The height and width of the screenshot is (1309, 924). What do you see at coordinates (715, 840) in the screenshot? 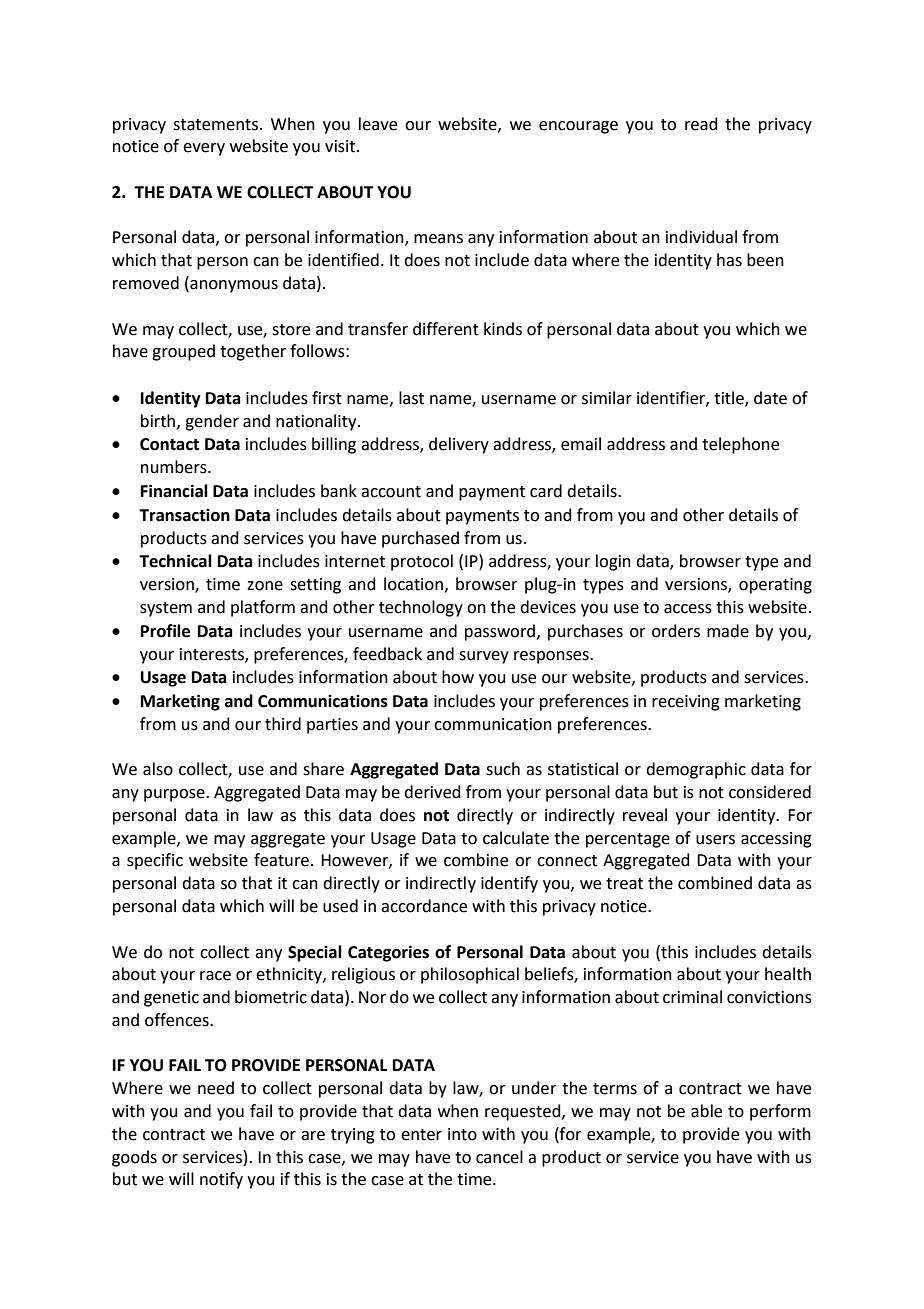
I see `users` at bounding box center [715, 840].
